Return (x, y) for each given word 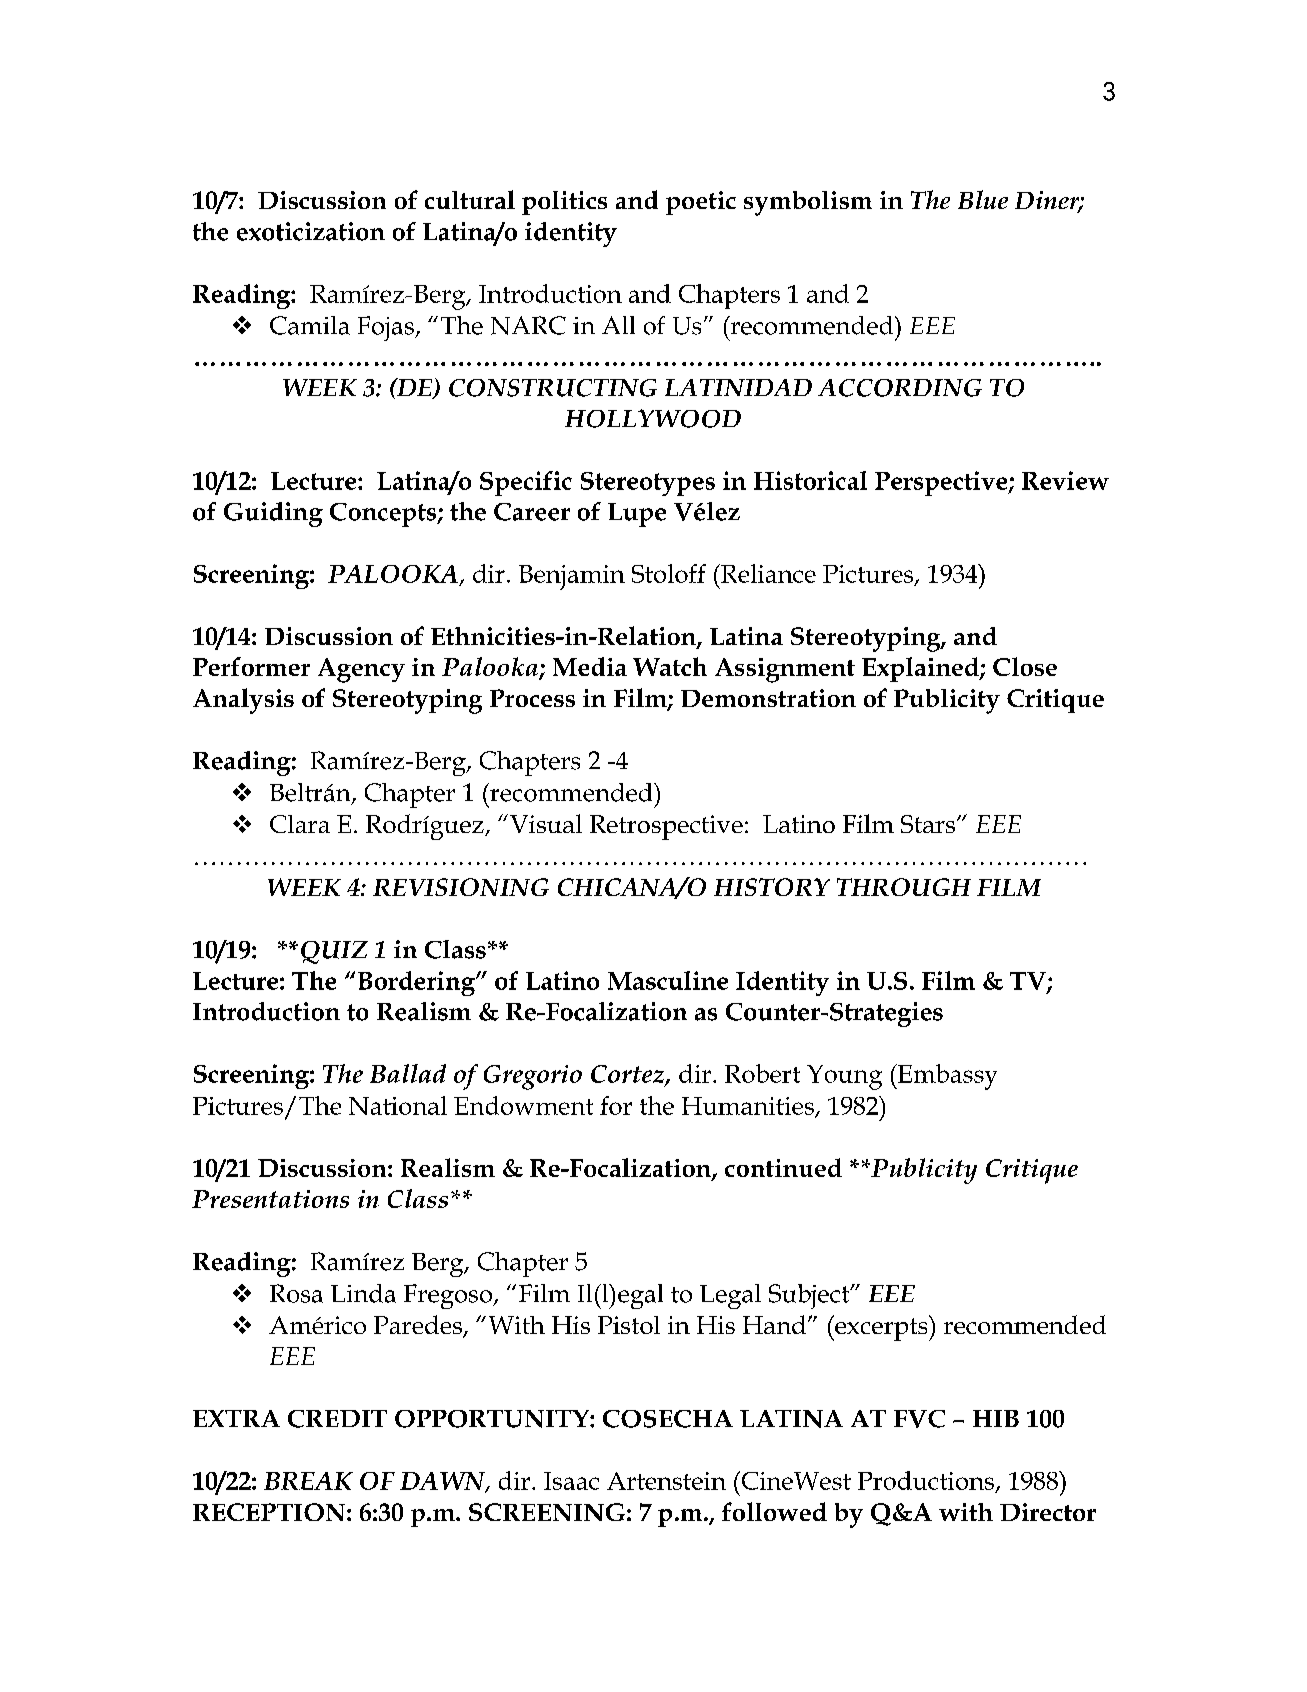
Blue (983, 199)
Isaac (571, 1481)
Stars (929, 824)
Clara (300, 824)
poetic (701, 203)
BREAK (308, 1481)
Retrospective (666, 827)
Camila (310, 325)
